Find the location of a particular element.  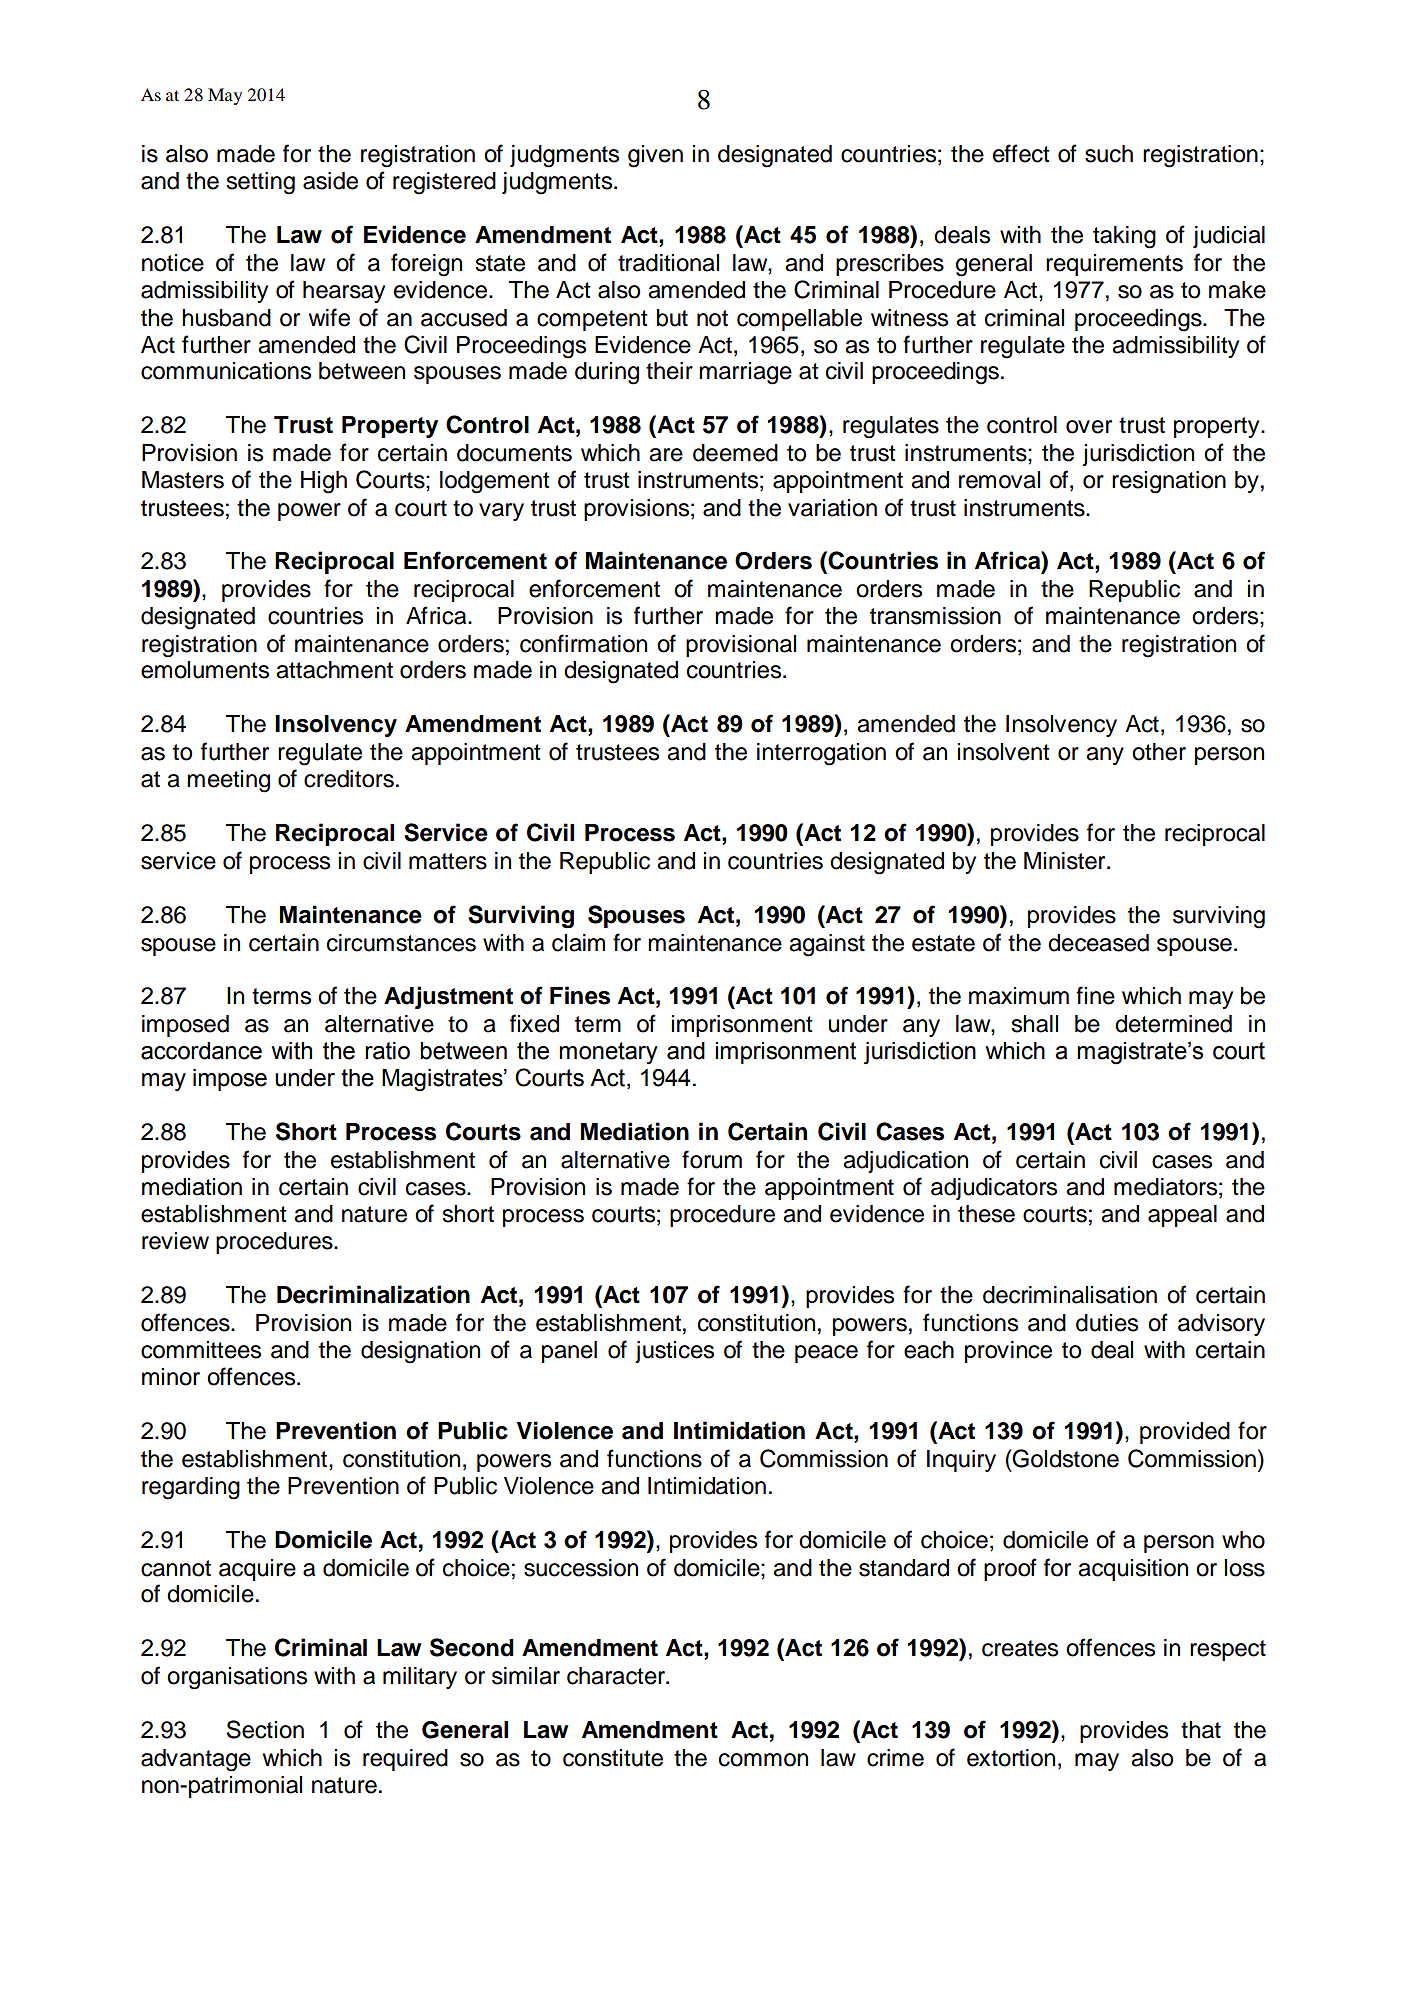

taking is located at coordinates (1124, 237).
